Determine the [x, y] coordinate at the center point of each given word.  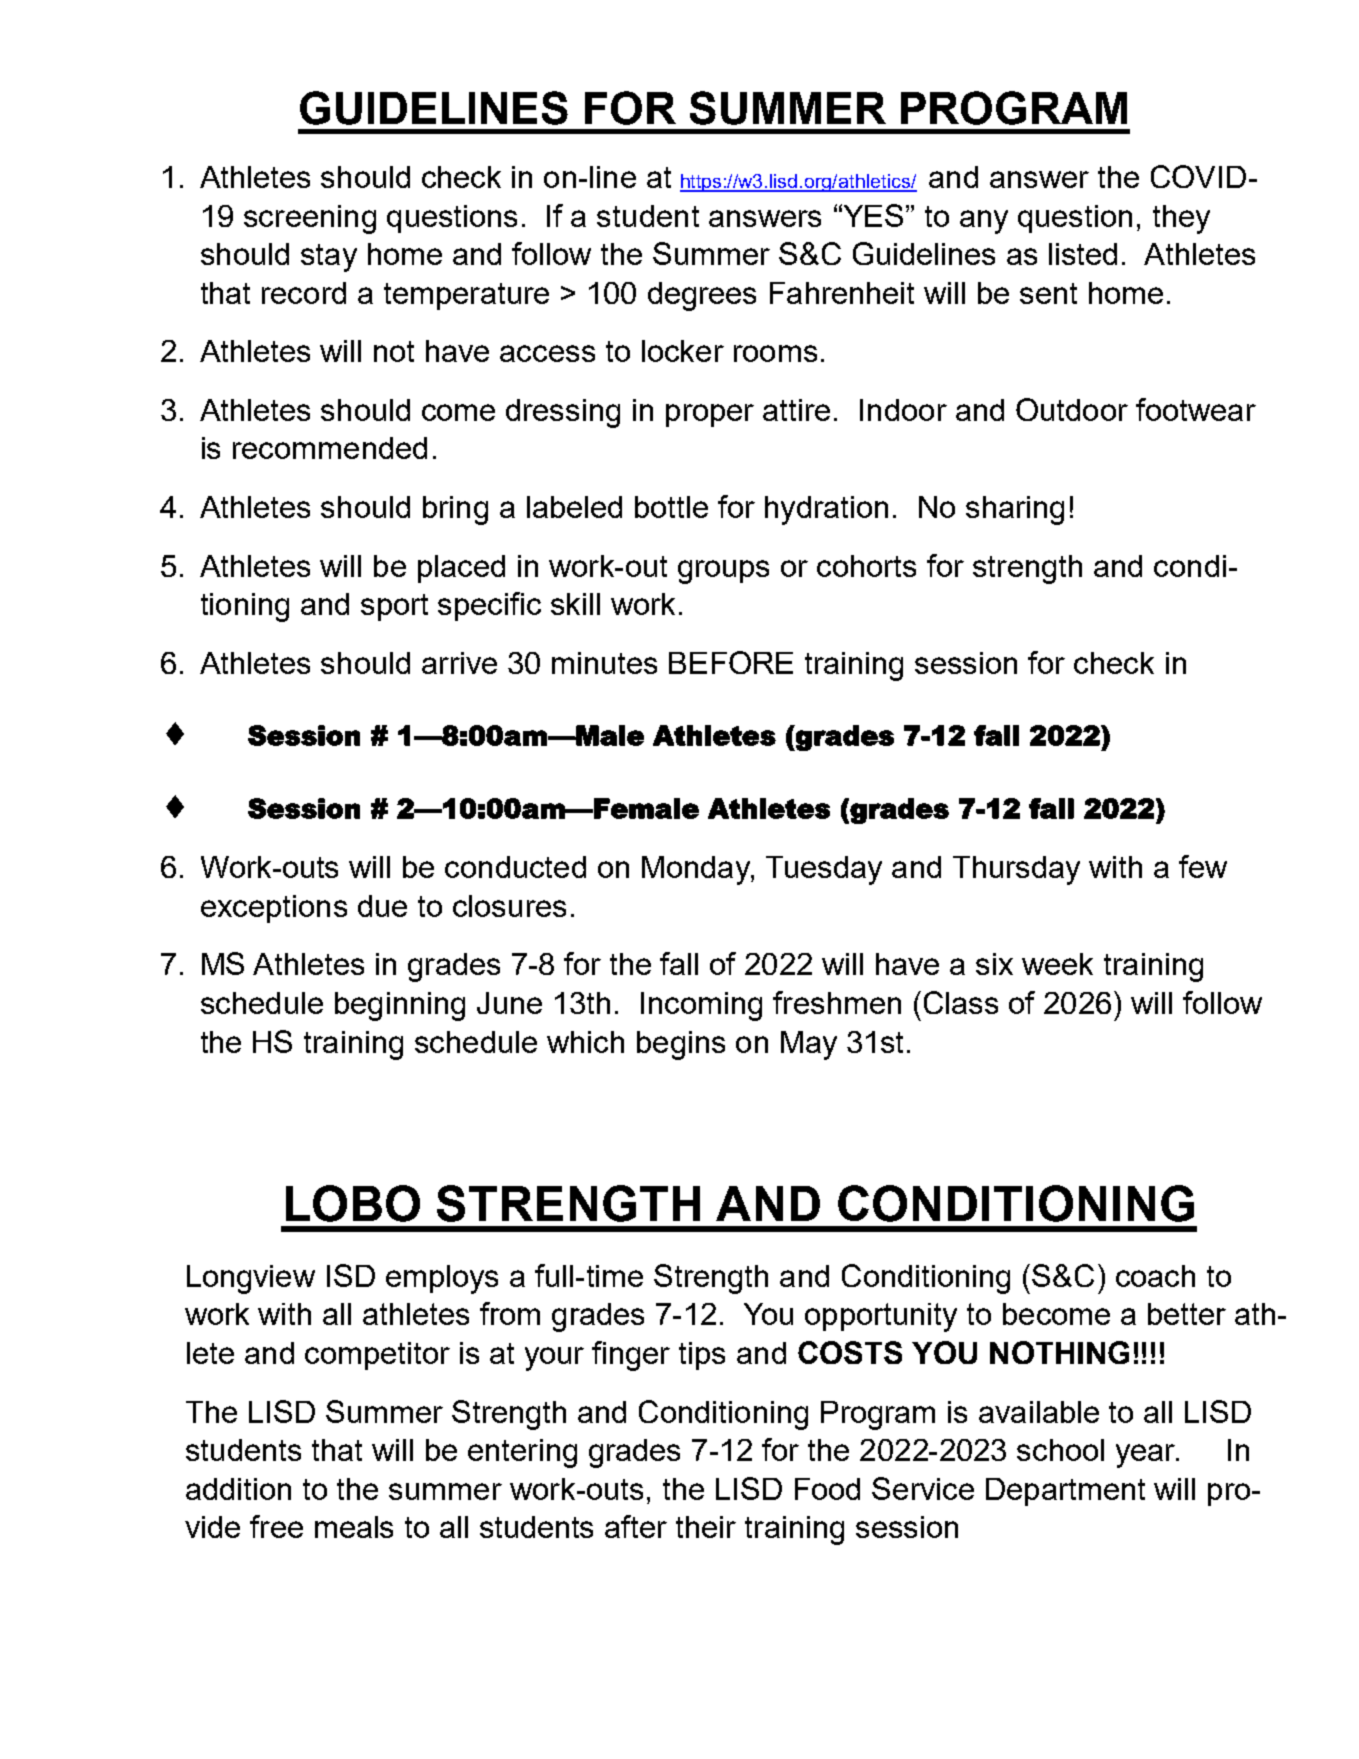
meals [354, 1527]
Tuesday [824, 870]
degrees [702, 296]
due [382, 906]
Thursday [1016, 870]
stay [329, 258]
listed [1083, 254]
